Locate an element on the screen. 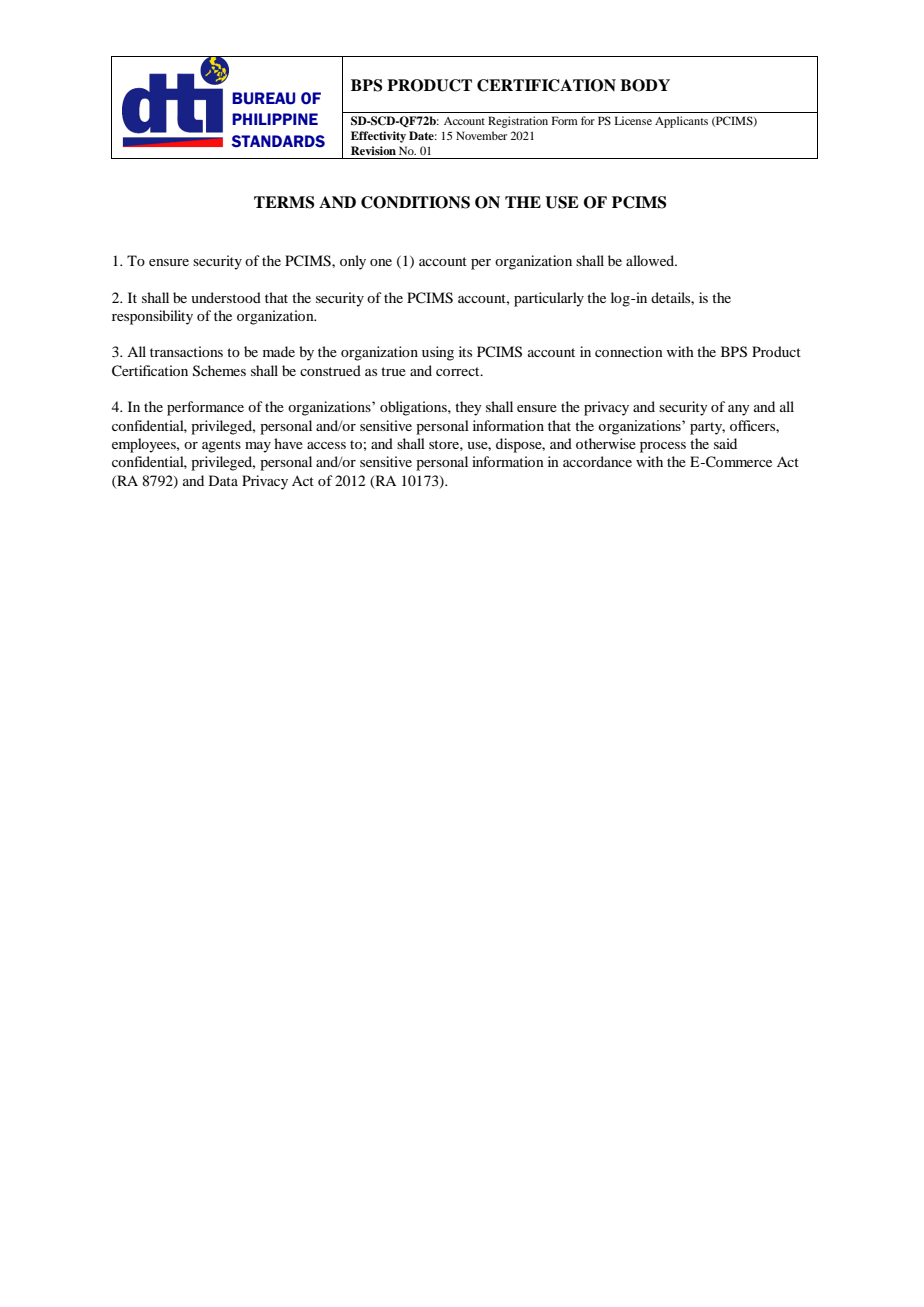 Image resolution: width=924 pixels, height=1307 pixels. one is located at coordinates (381, 262).
